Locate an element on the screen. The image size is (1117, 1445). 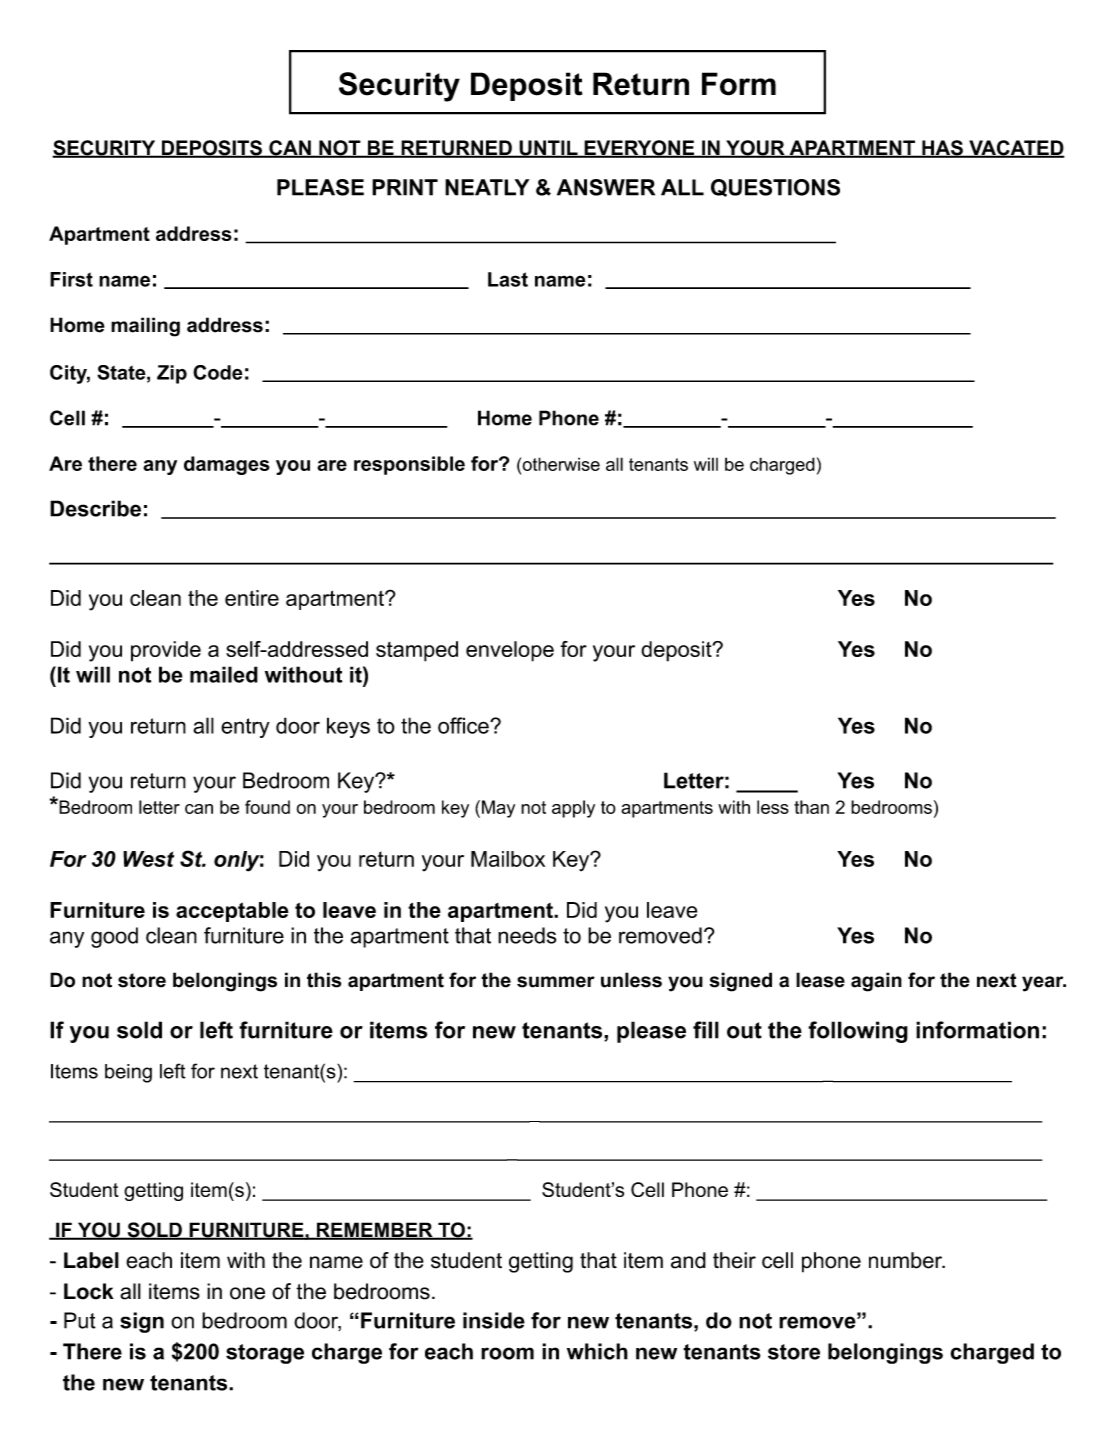
stamped is located at coordinates (417, 651).
